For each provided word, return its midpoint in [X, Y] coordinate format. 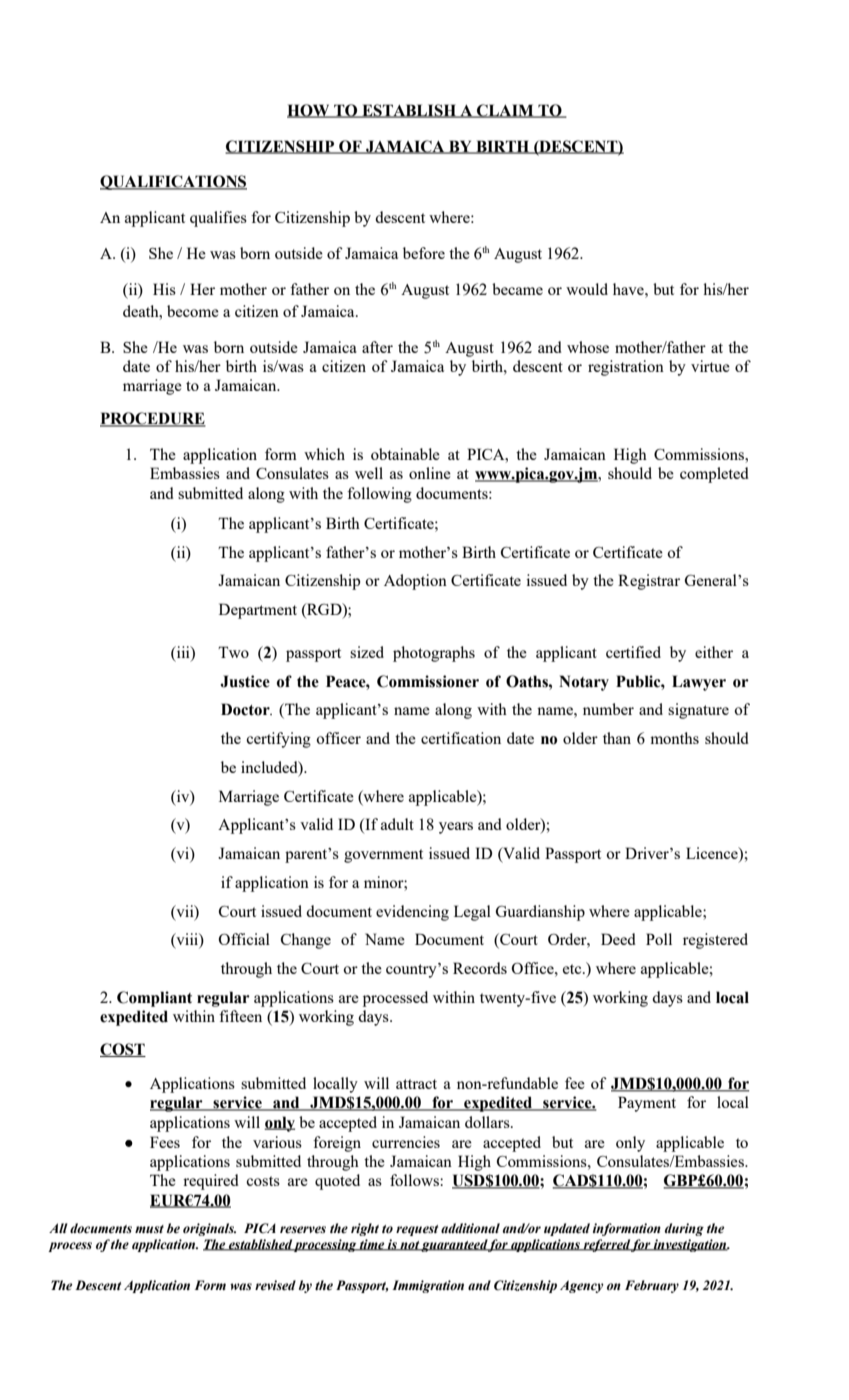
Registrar [649, 582]
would [587, 289]
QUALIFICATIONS [173, 182]
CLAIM [505, 111]
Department [258, 611]
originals [209, 1229]
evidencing [412, 913]
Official [244, 939]
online [430, 473]
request [417, 1230]
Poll [659, 939]
